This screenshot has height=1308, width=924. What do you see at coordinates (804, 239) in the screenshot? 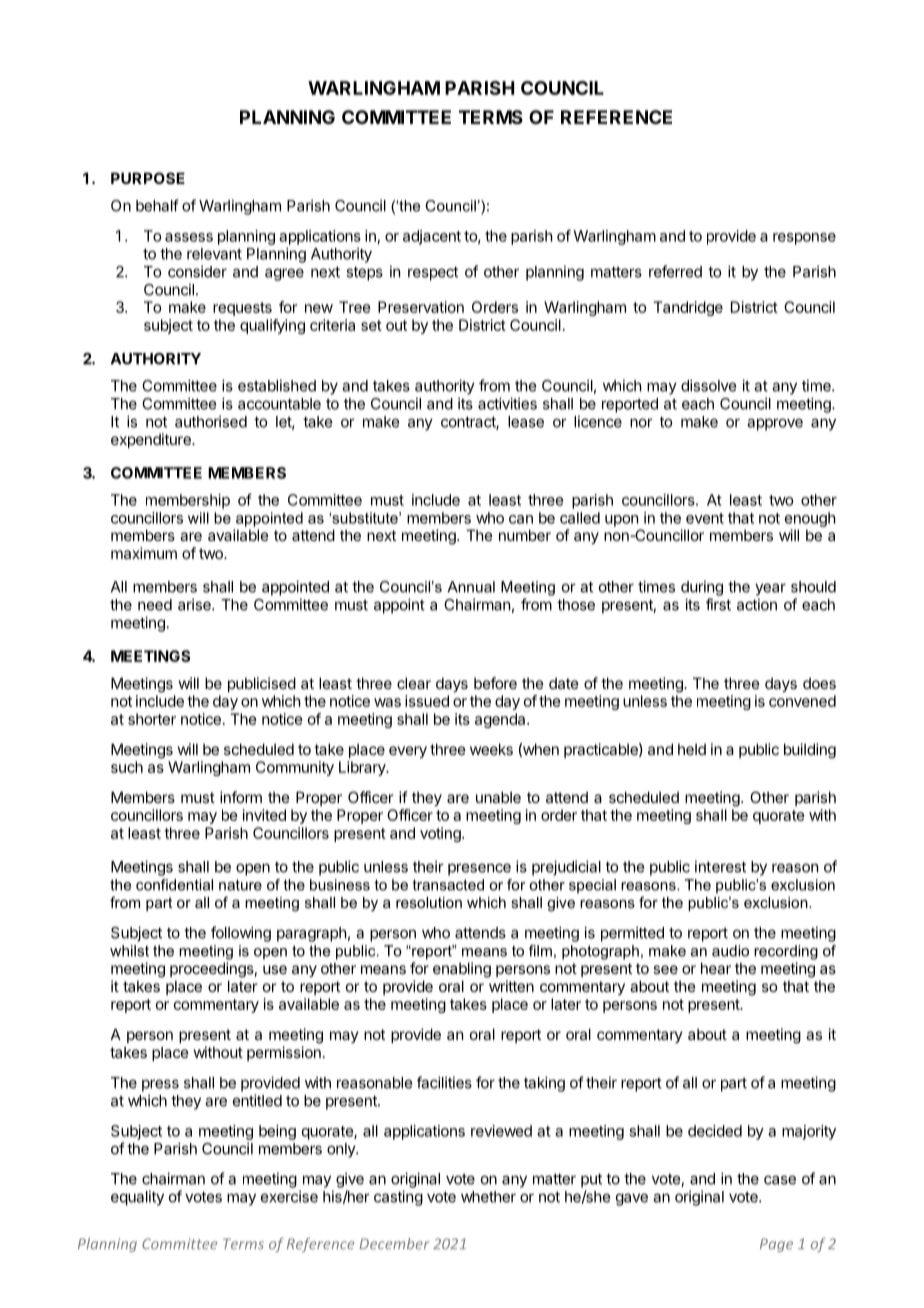
I see `response` at bounding box center [804, 239].
